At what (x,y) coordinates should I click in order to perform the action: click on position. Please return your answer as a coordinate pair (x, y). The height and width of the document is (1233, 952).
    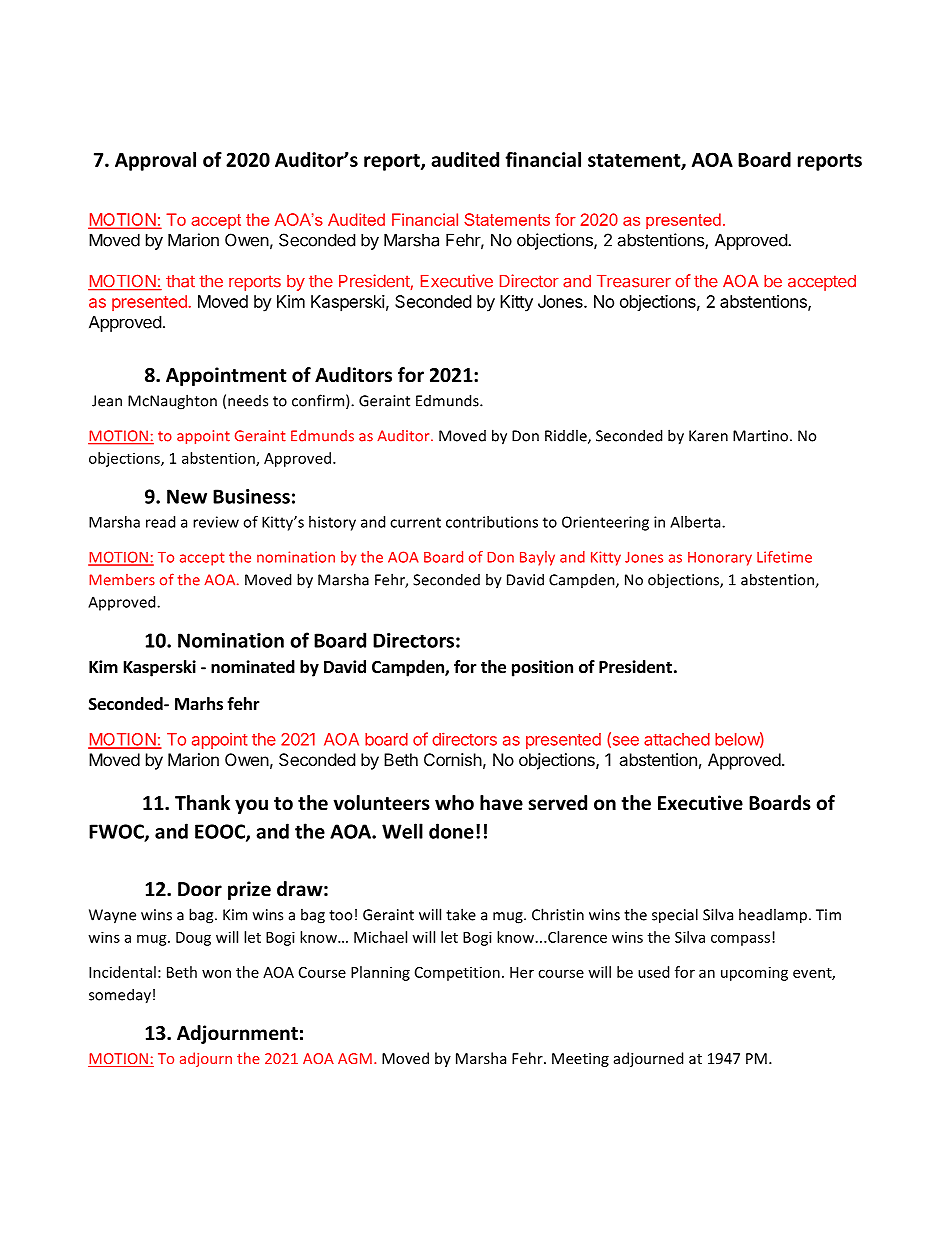
    Looking at the image, I should click on (542, 668).
